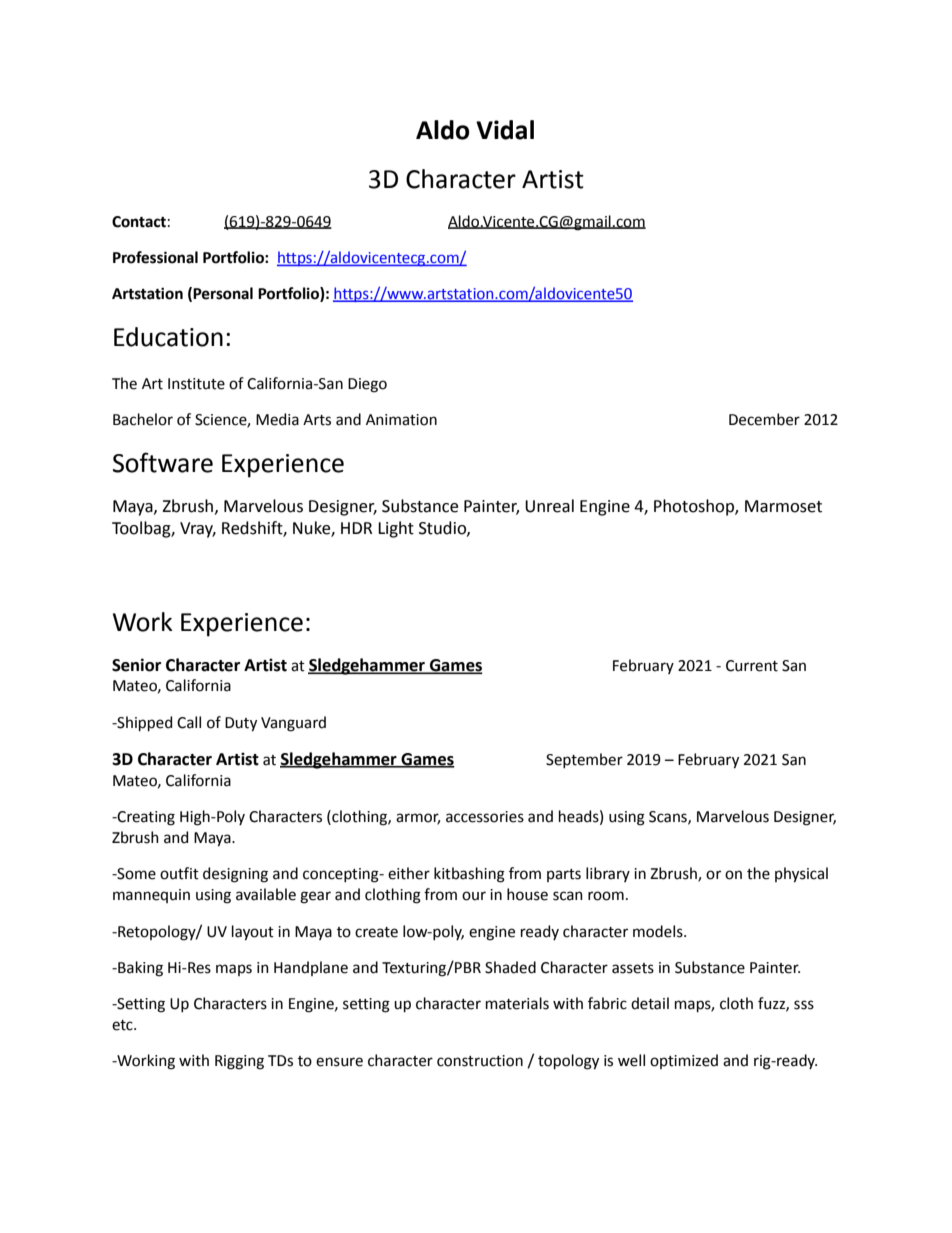 The height and width of the screenshot is (1233, 952). Describe the element at coordinates (783, 506) in the screenshot. I see `Marmoset` at that location.
